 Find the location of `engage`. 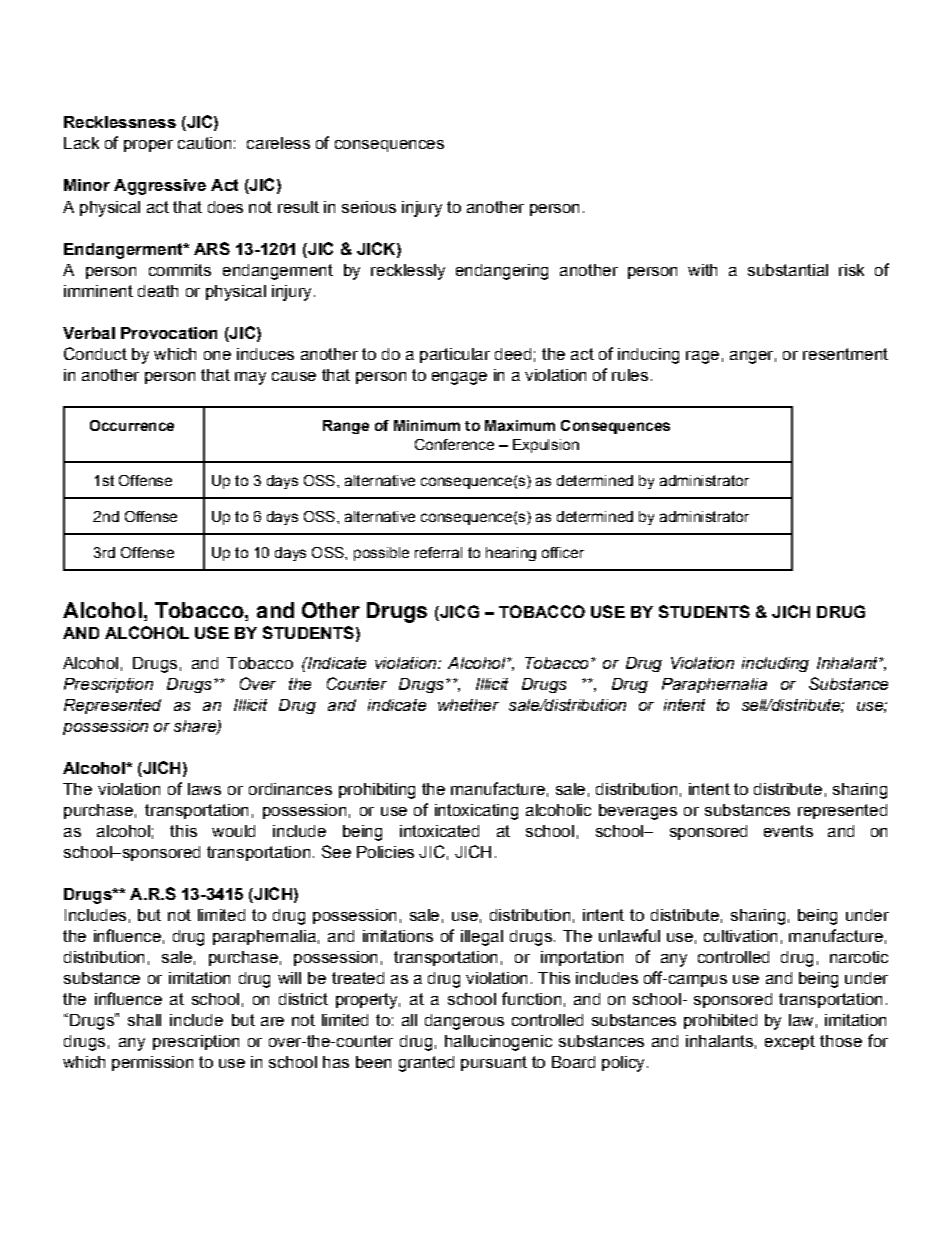

engage is located at coordinates (459, 378).
